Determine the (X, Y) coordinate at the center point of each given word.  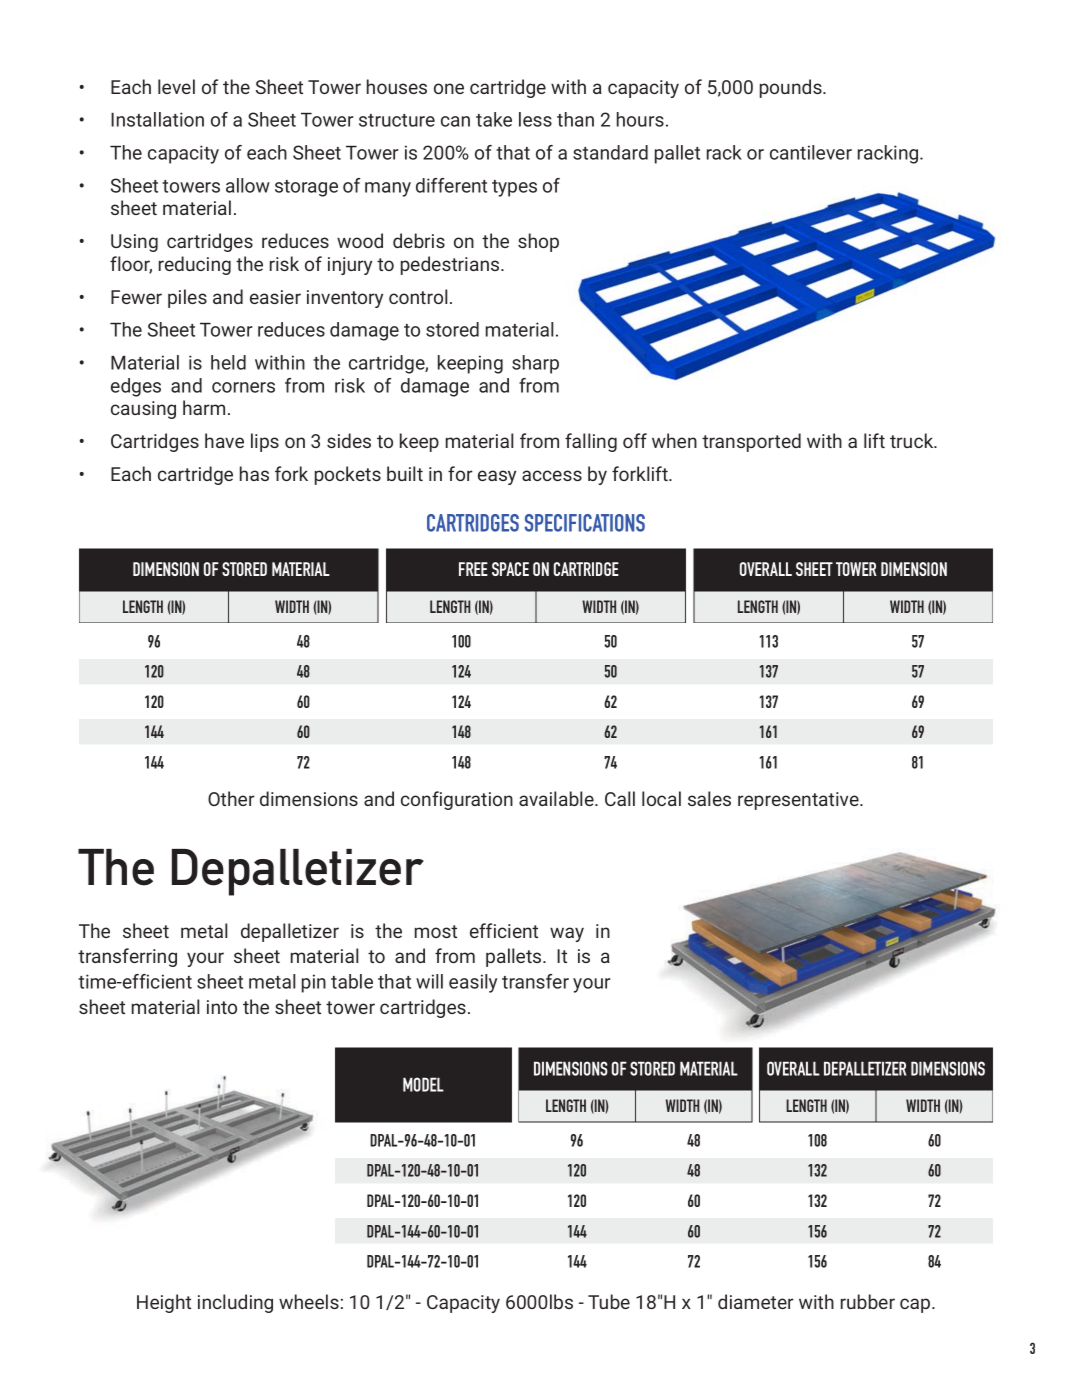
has (254, 473)
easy (497, 477)
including (235, 1303)
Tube (609, 1301)
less (535, 119)
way (567, 934)
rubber (868, 1301)
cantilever (811, 152)
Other (231, 798)
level (176, 86)
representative (799, 801)
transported (751, 442)
